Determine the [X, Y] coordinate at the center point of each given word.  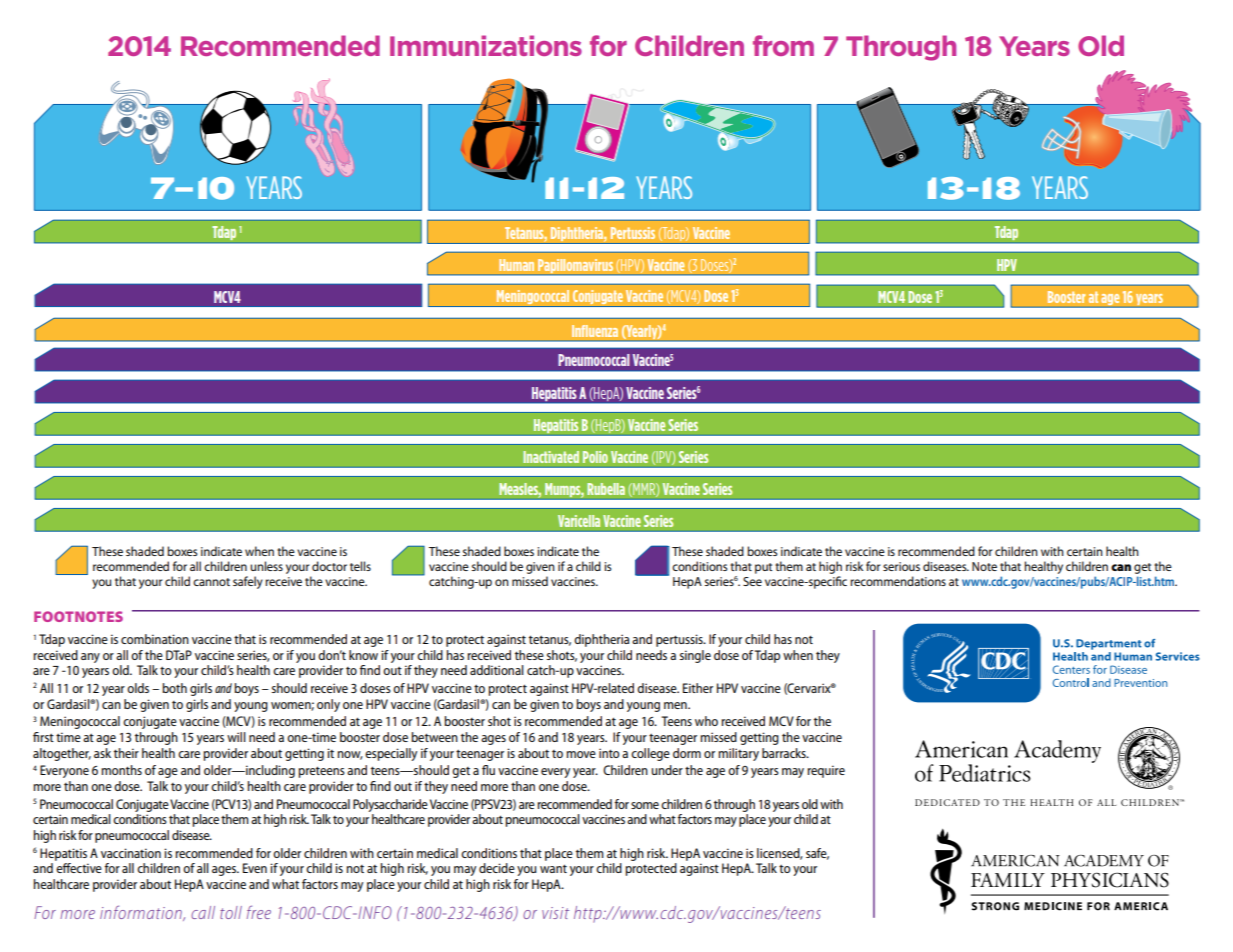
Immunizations [486, 45]
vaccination [131, 853]
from [783, 45]
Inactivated [551, 457]
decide [497, 868]
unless [266, 566]
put [763, 568]
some [645, 805]
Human [516, 265]
